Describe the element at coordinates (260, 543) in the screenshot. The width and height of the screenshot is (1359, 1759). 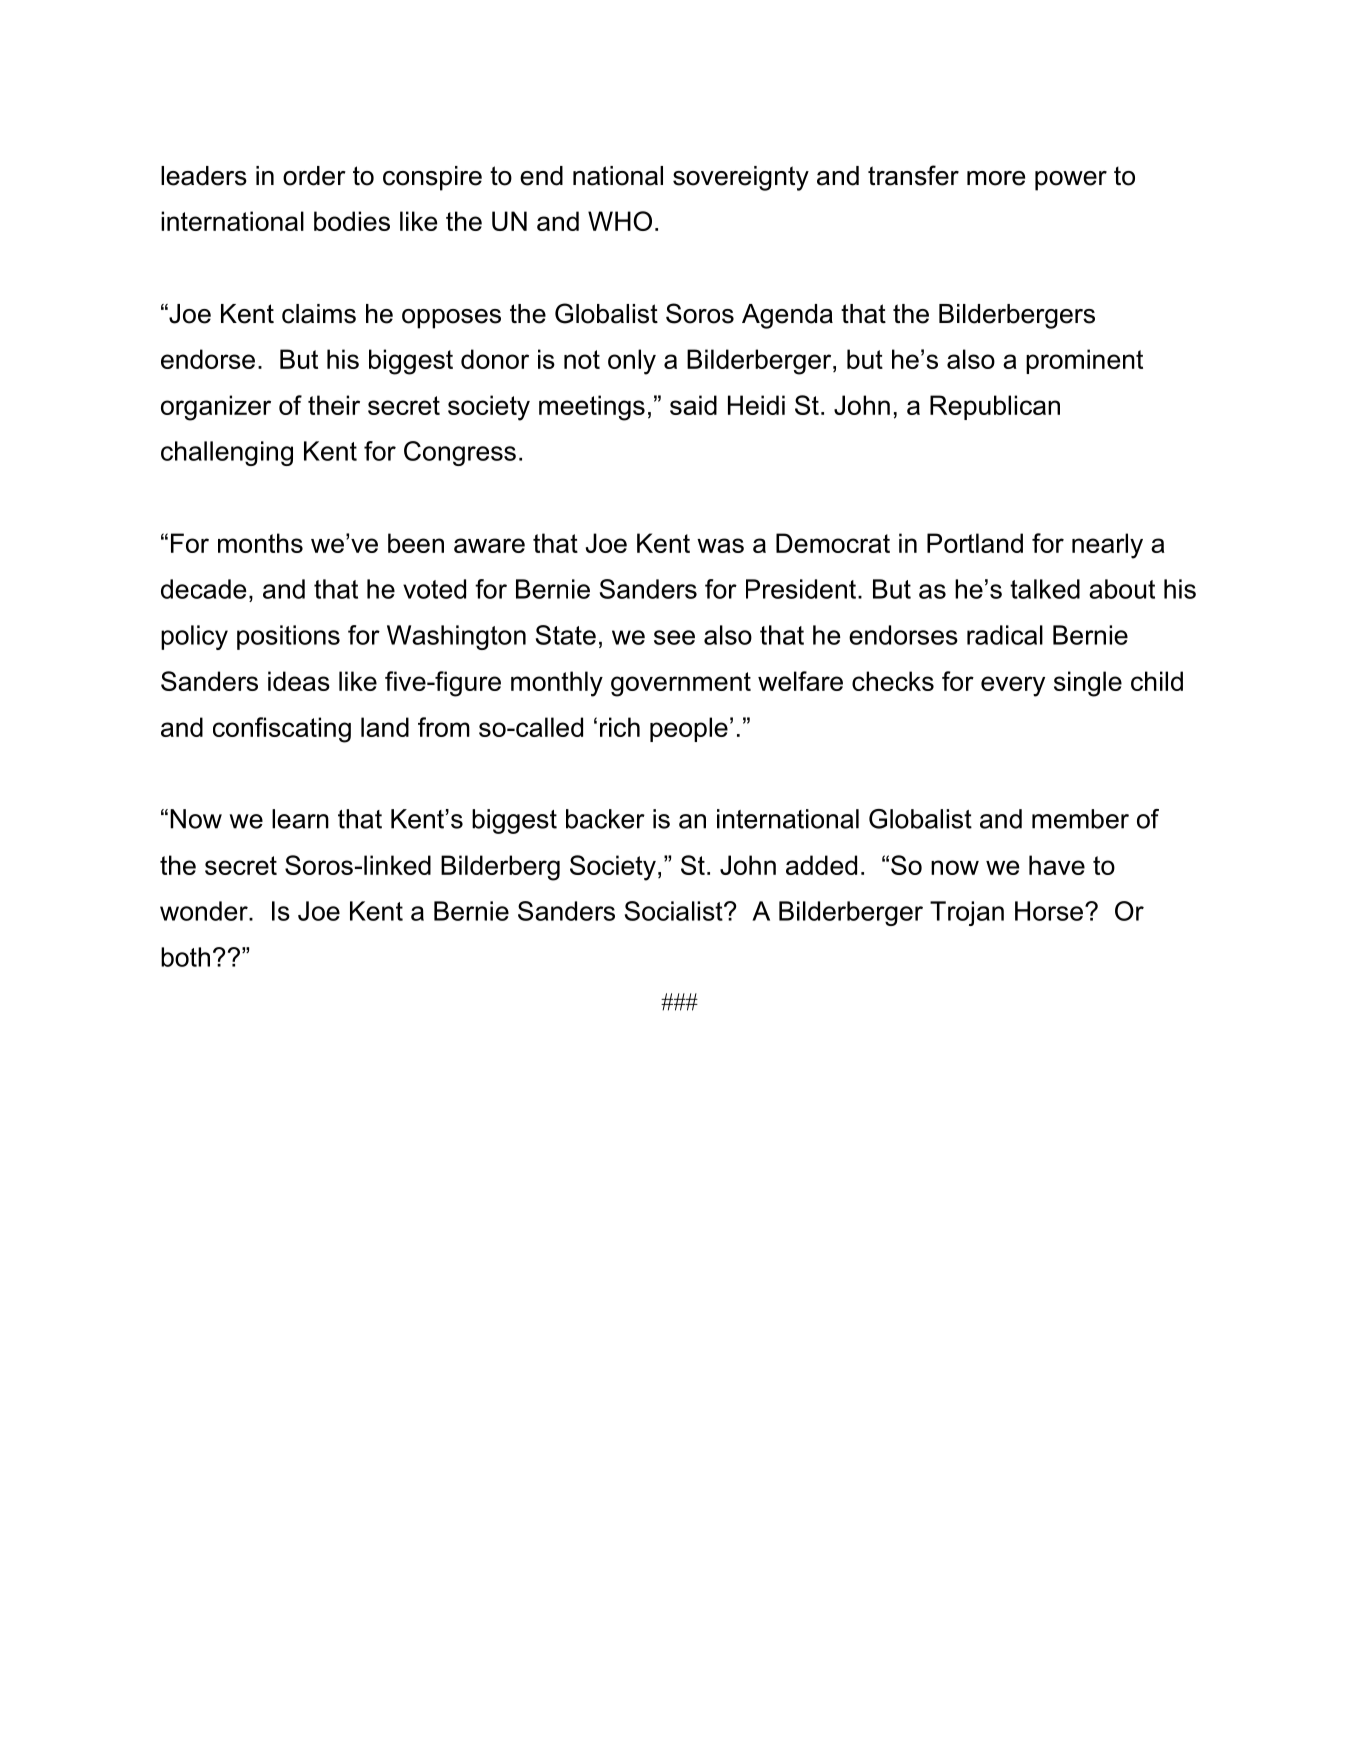
I see `months` at that location.
